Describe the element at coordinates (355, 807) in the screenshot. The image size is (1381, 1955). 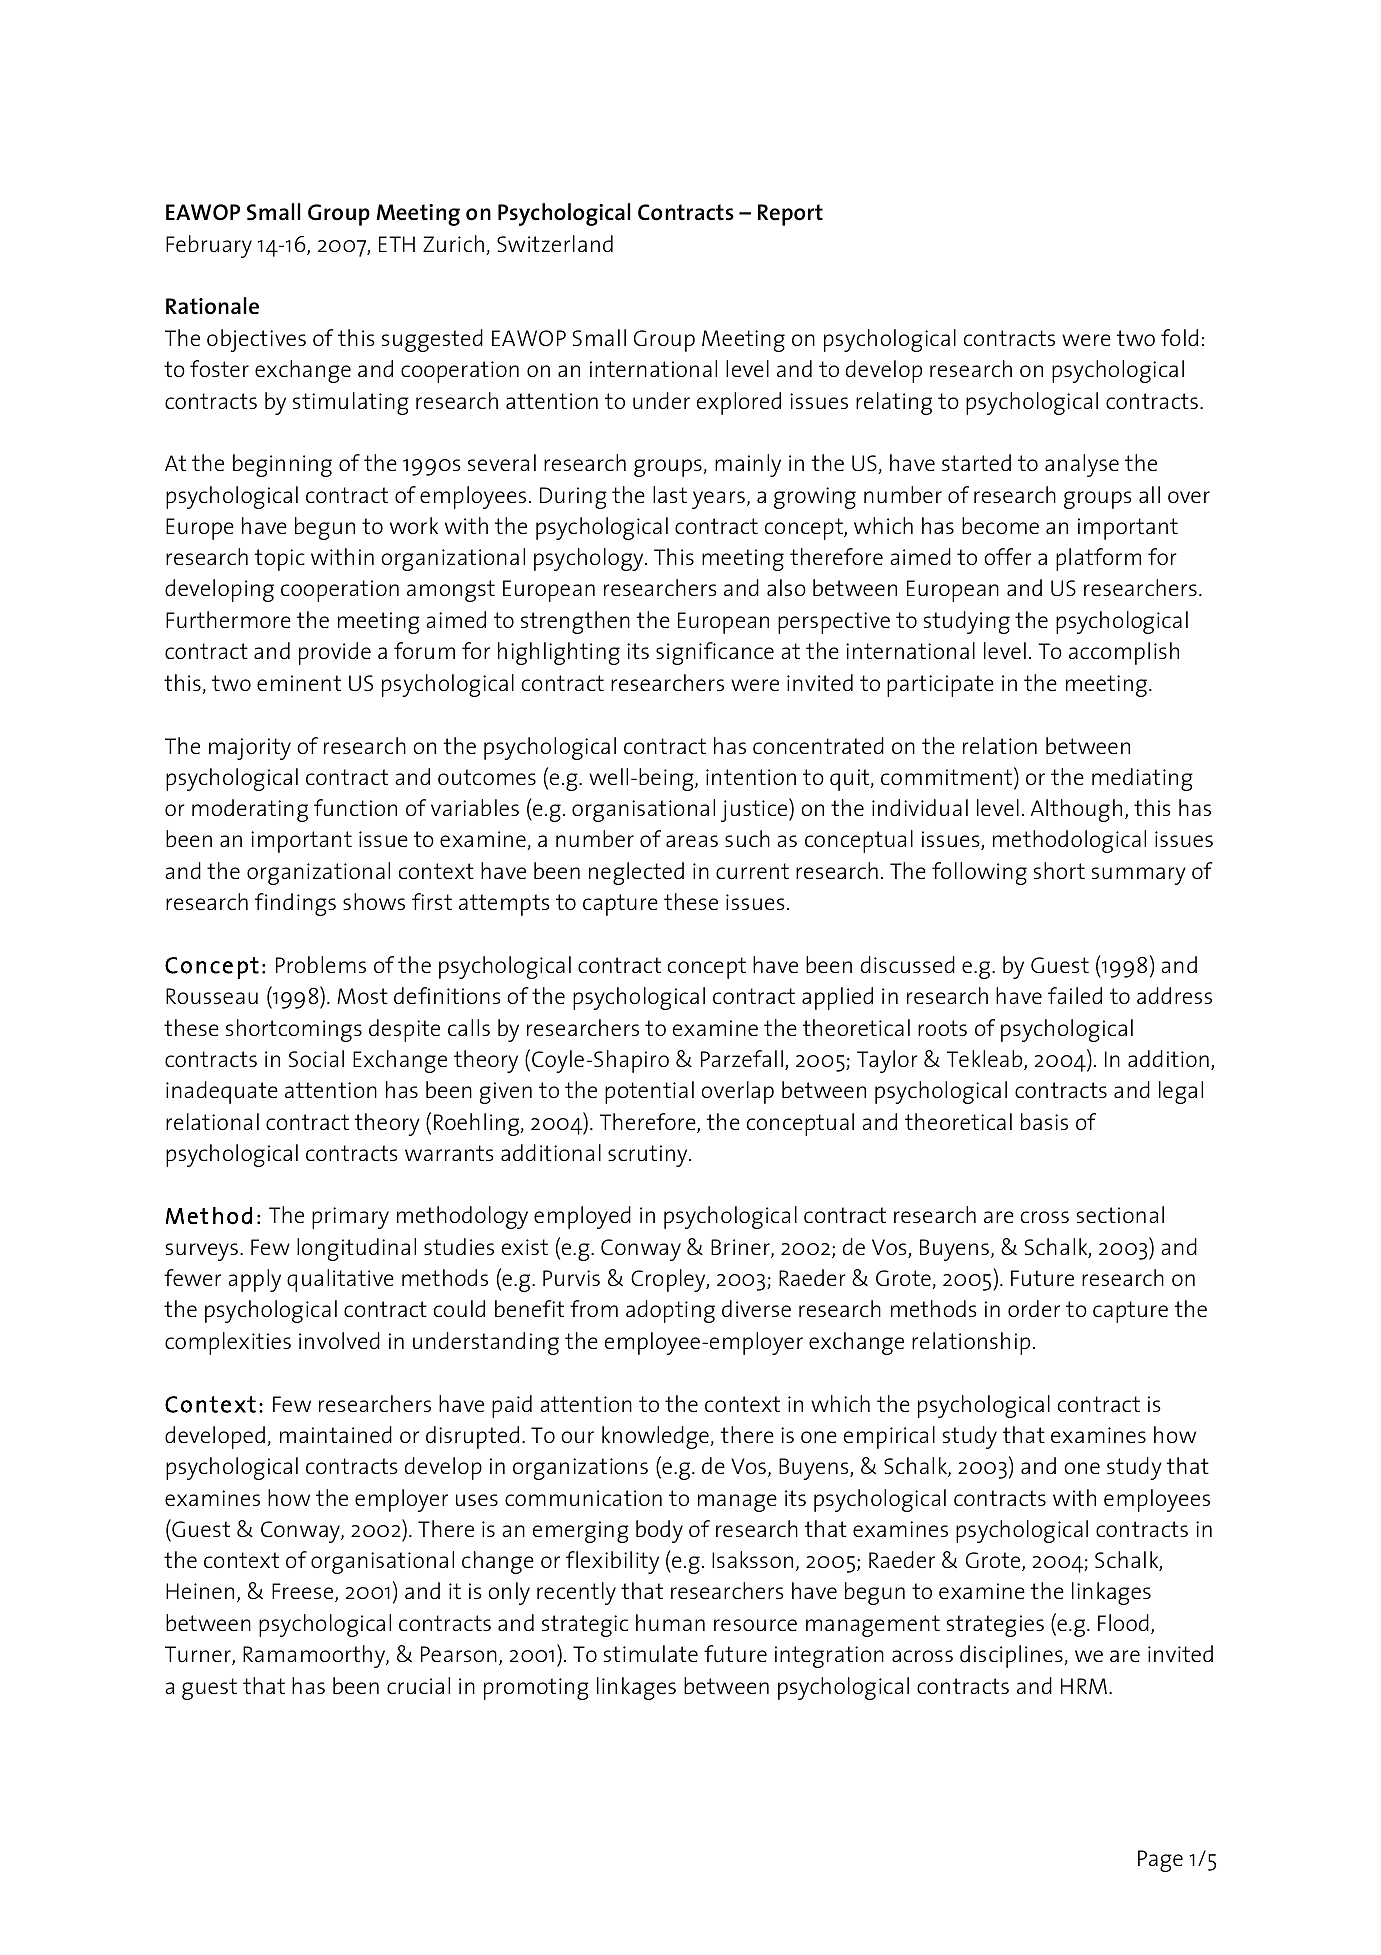
I see `function` at that location.
